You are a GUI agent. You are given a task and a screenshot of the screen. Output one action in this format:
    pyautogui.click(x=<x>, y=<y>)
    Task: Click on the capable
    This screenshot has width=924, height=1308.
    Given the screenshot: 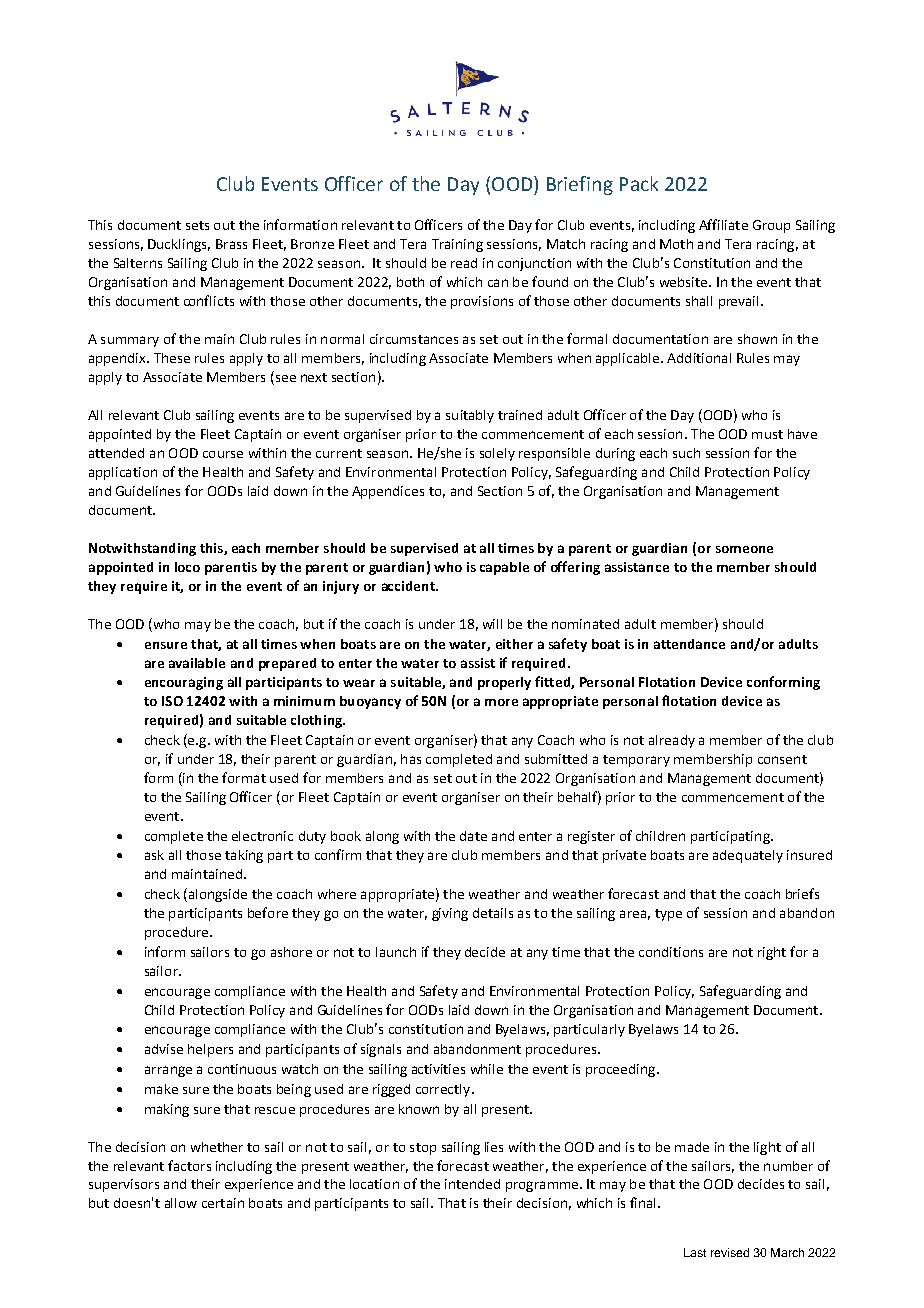 What is the action you would take?
    pyautogui.click(x=504, y=568)
